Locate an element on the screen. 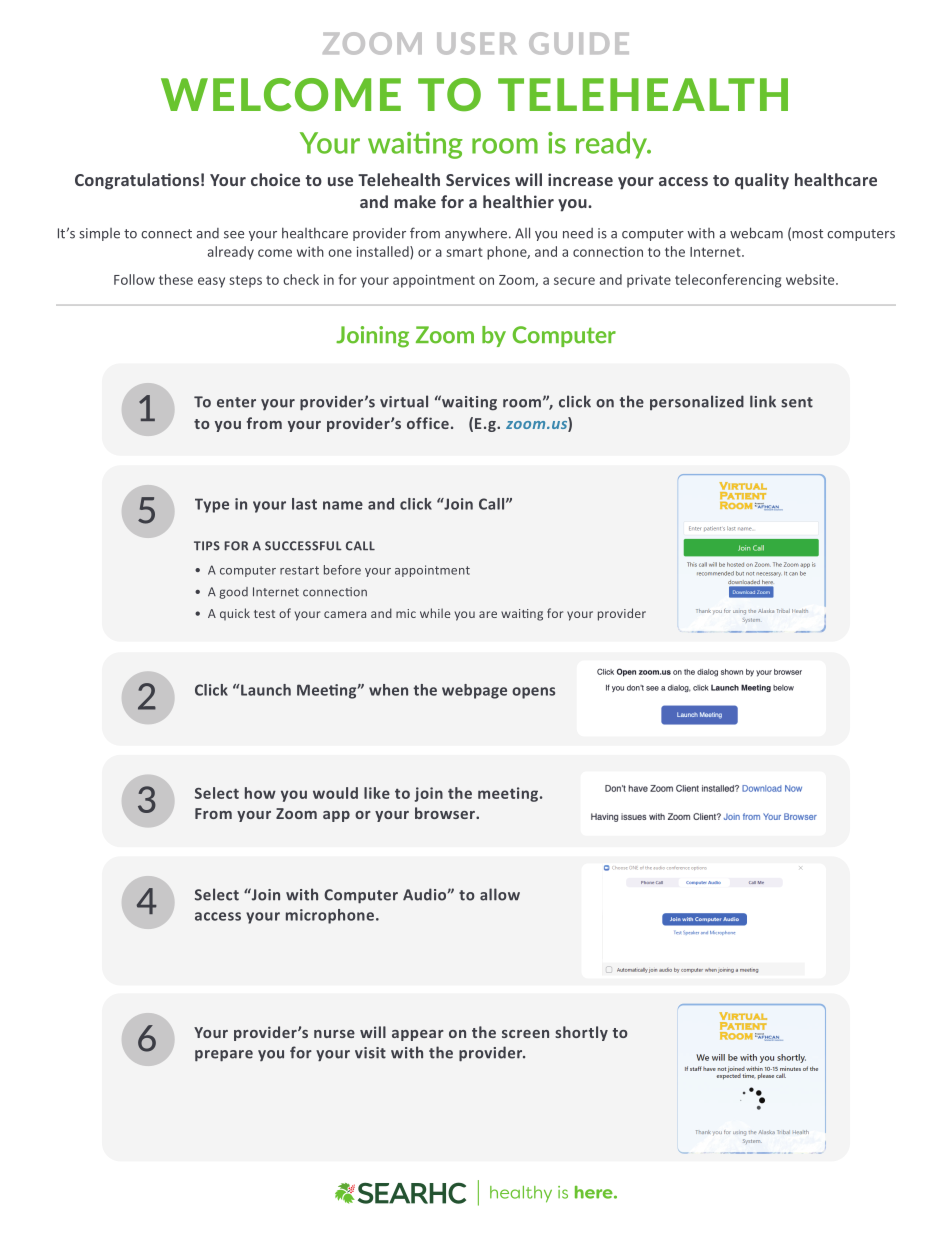  appear is located at coordinates (418, 1035).
